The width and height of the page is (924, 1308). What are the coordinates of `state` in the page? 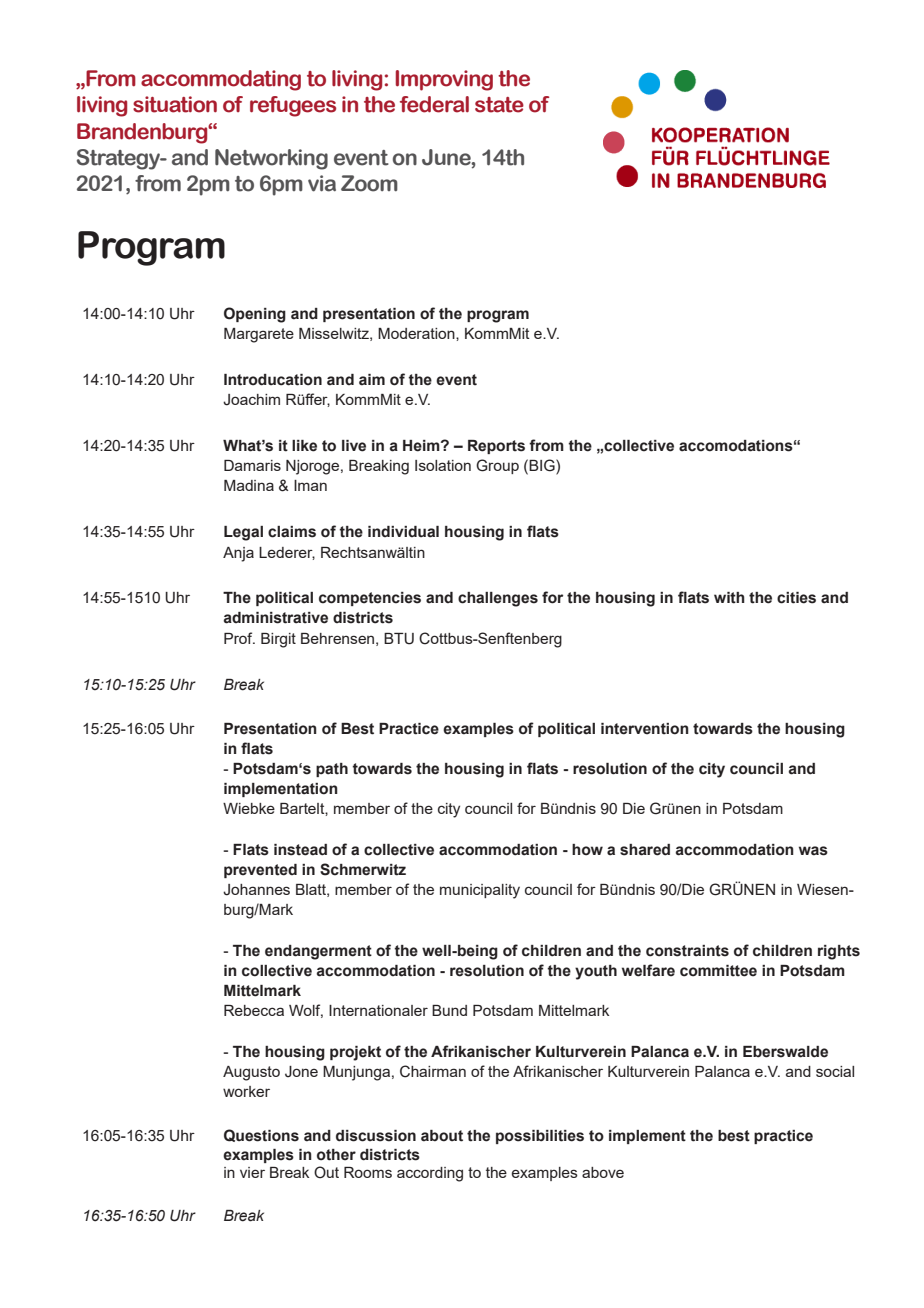 It's located at (499, 105).
